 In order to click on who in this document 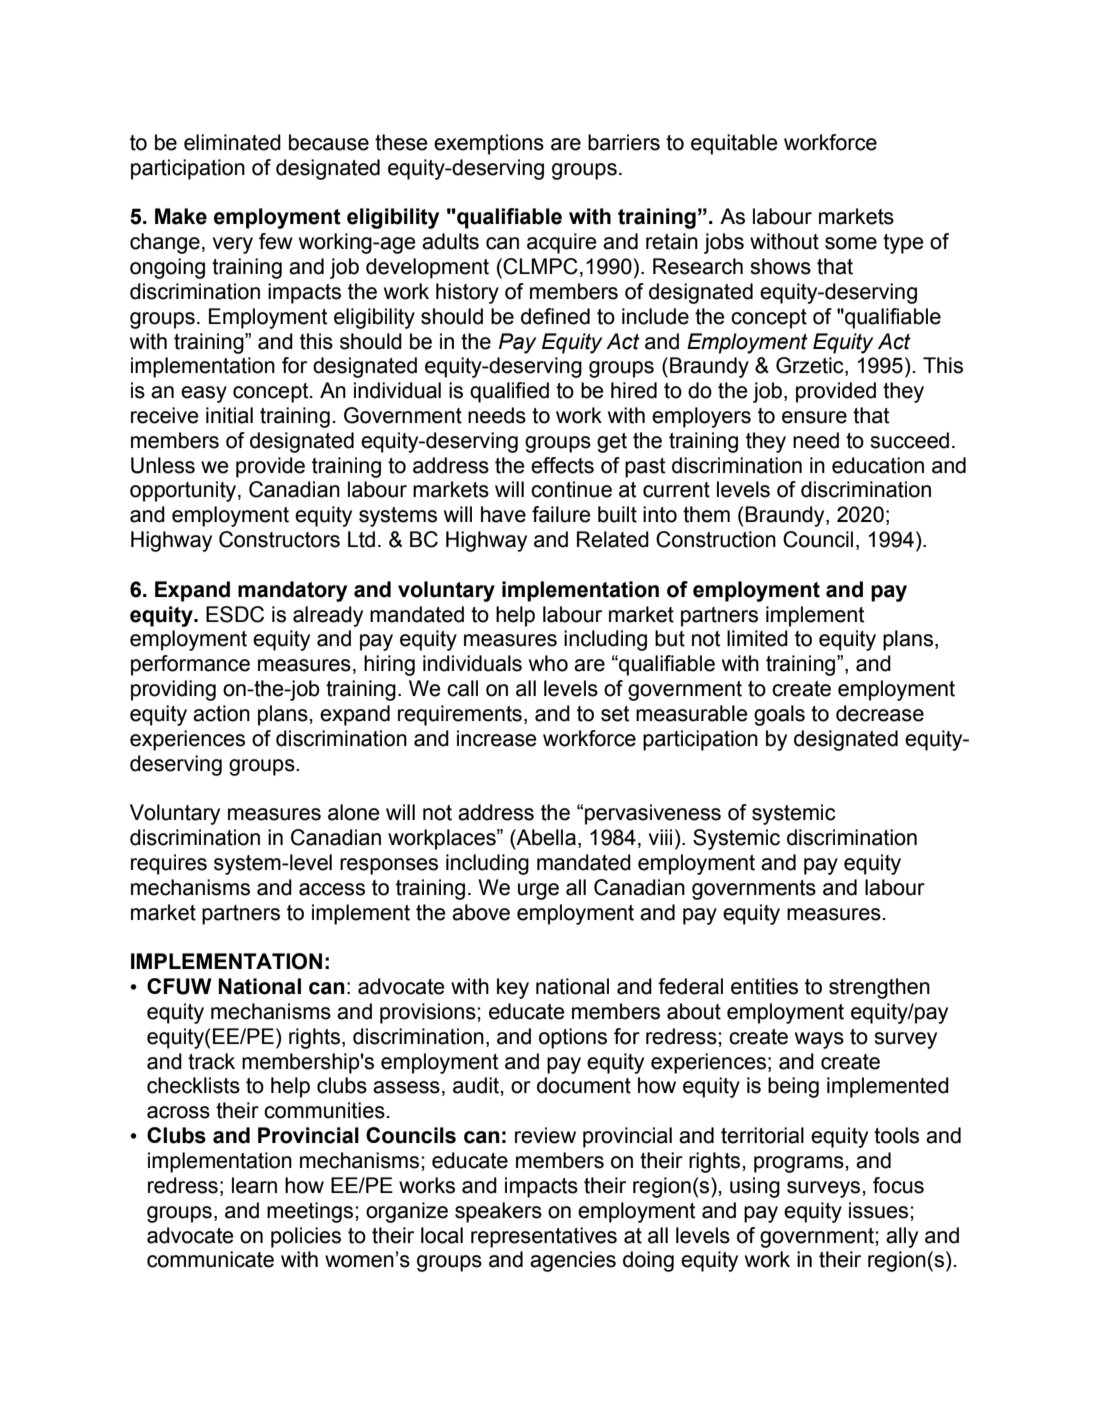, I will do `click(548, 663)`.
